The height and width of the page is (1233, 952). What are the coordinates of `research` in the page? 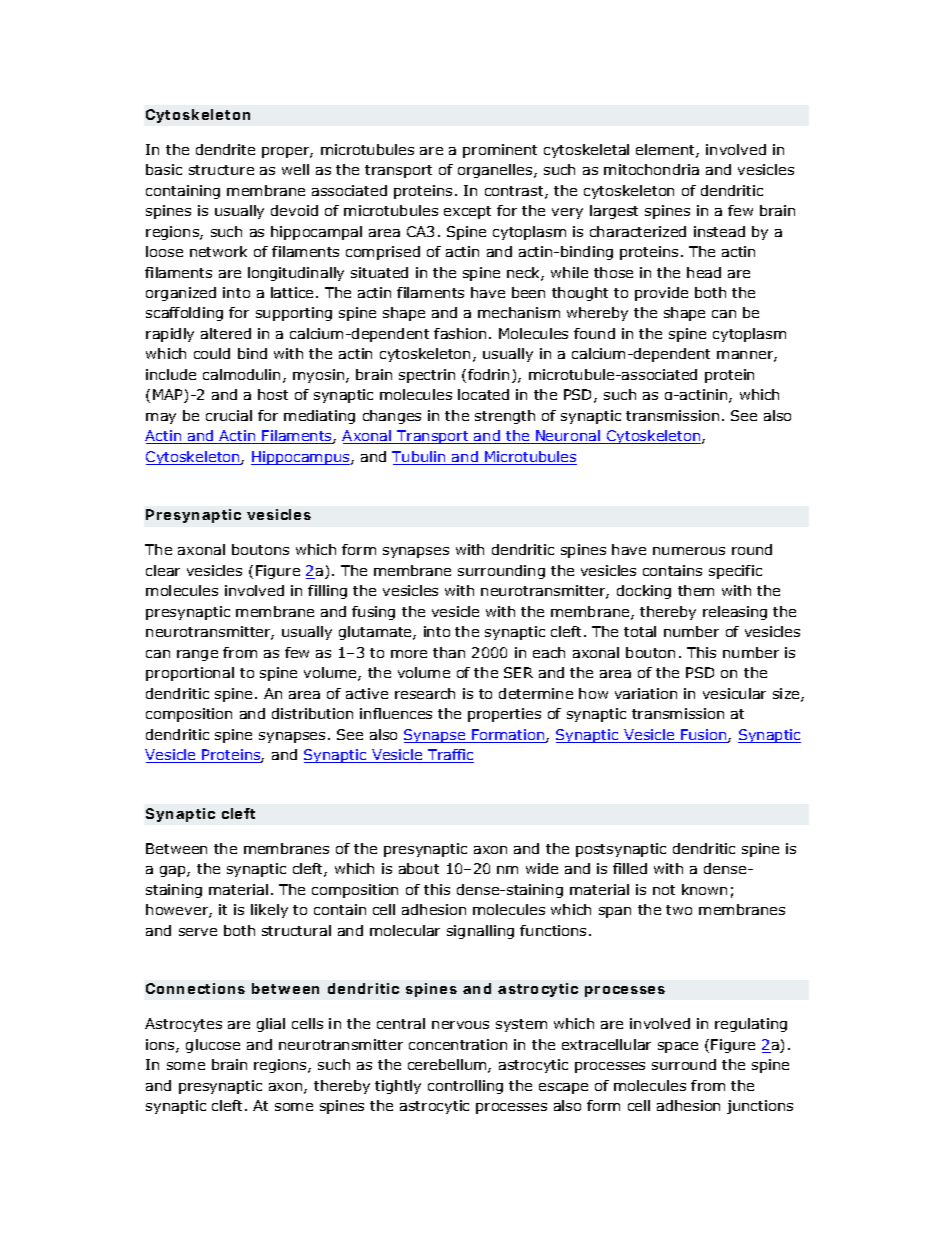 It's located at (425, 693).
